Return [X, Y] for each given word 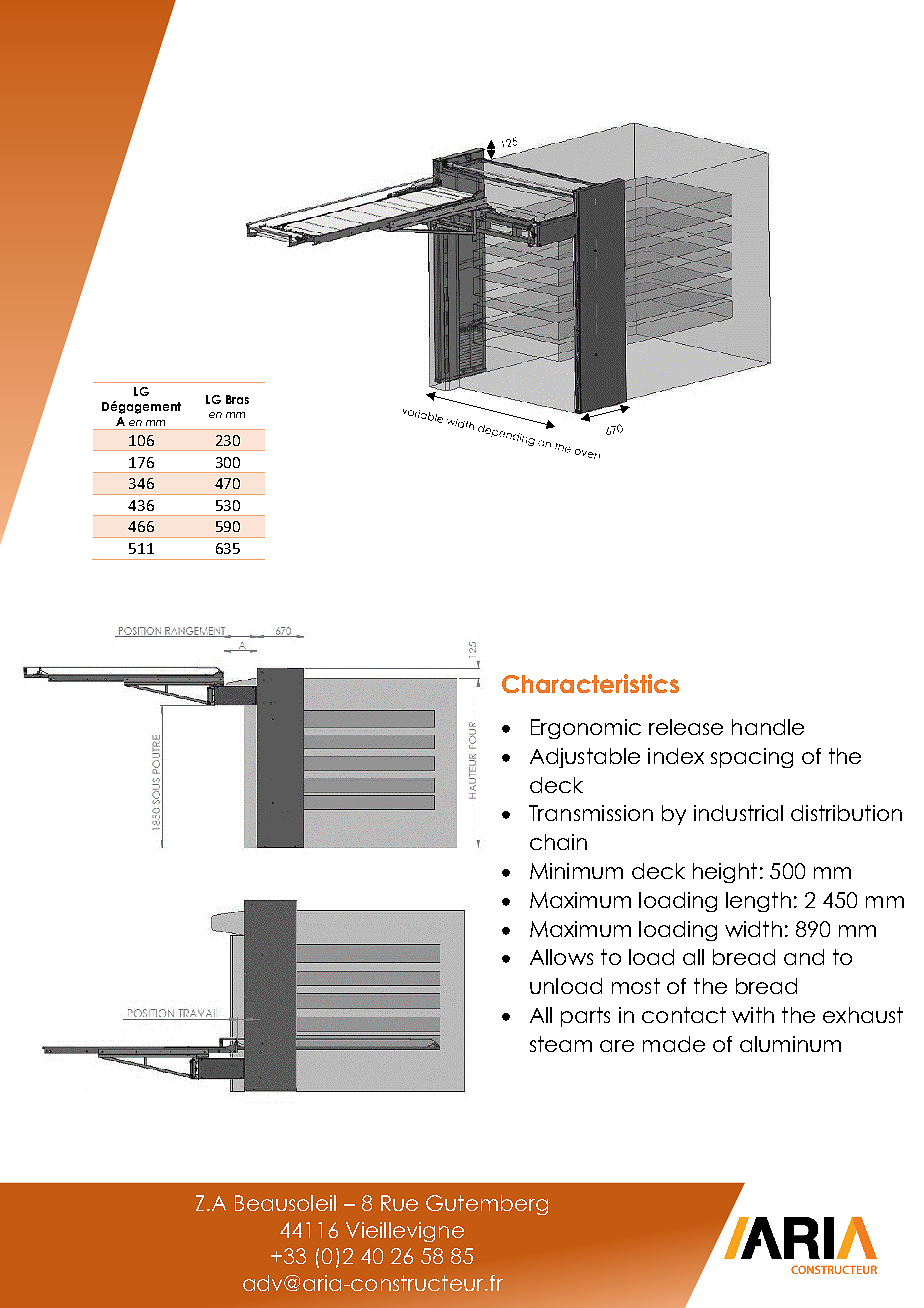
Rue [399, 1203]
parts [585, 1017]
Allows [561, 957]
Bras [237, 399]
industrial [738, 813]
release [686, 727]
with [753, 1015]
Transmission [591, 813]
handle [768, 727]
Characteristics [590, 683]
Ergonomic [586, 729]
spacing [752, 758]
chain [558, 842]
